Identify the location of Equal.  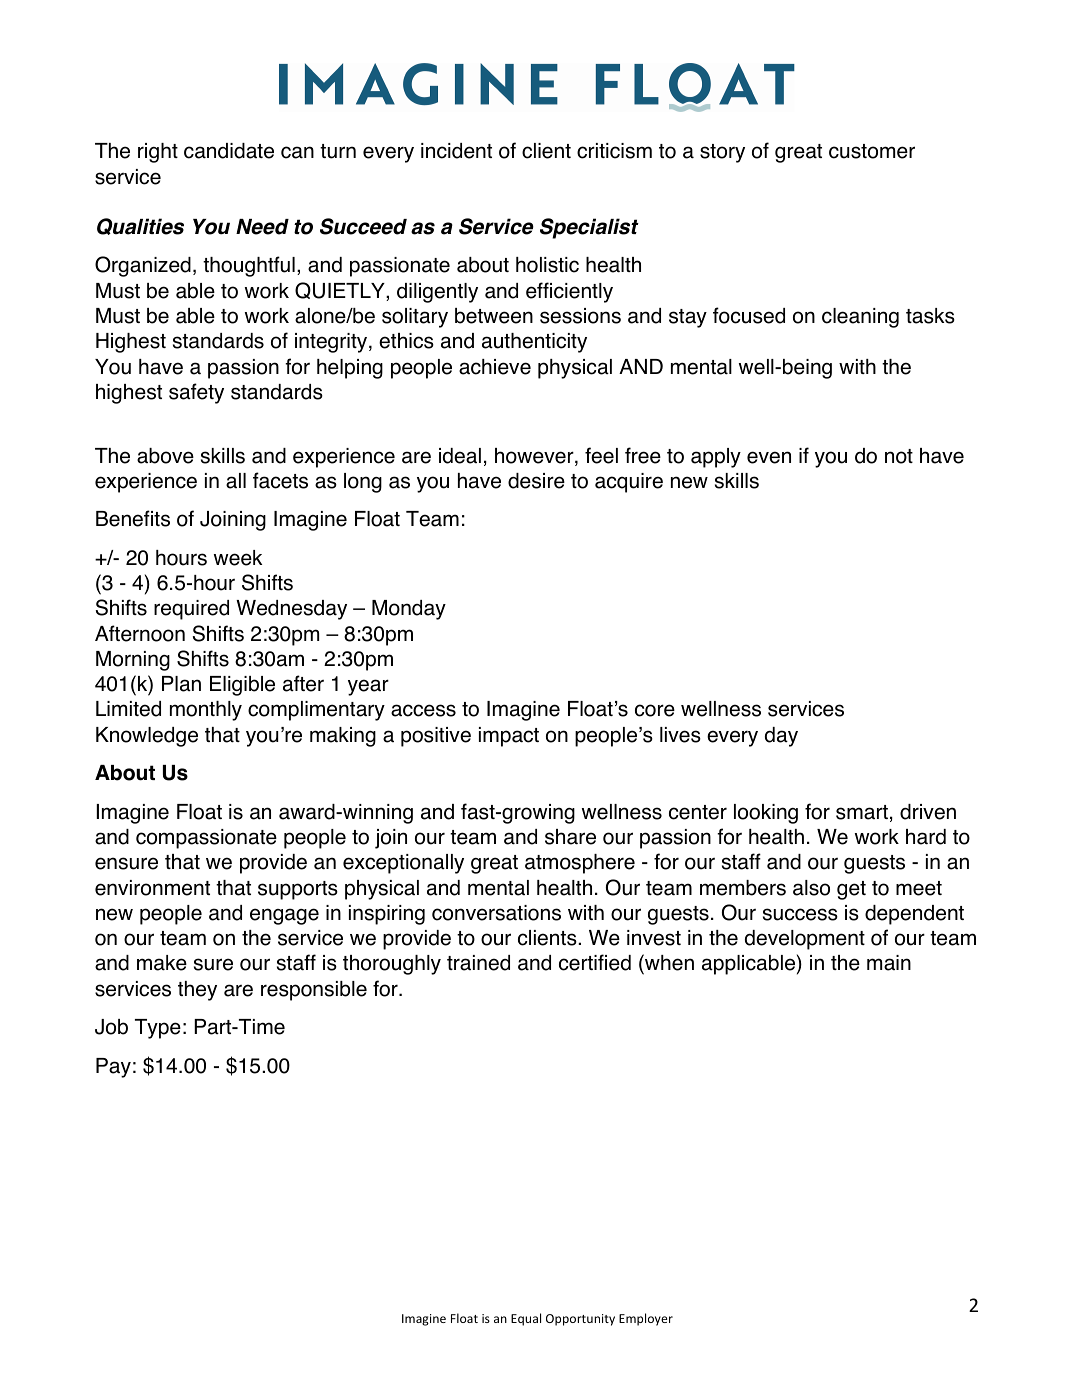
(526, 1319).
